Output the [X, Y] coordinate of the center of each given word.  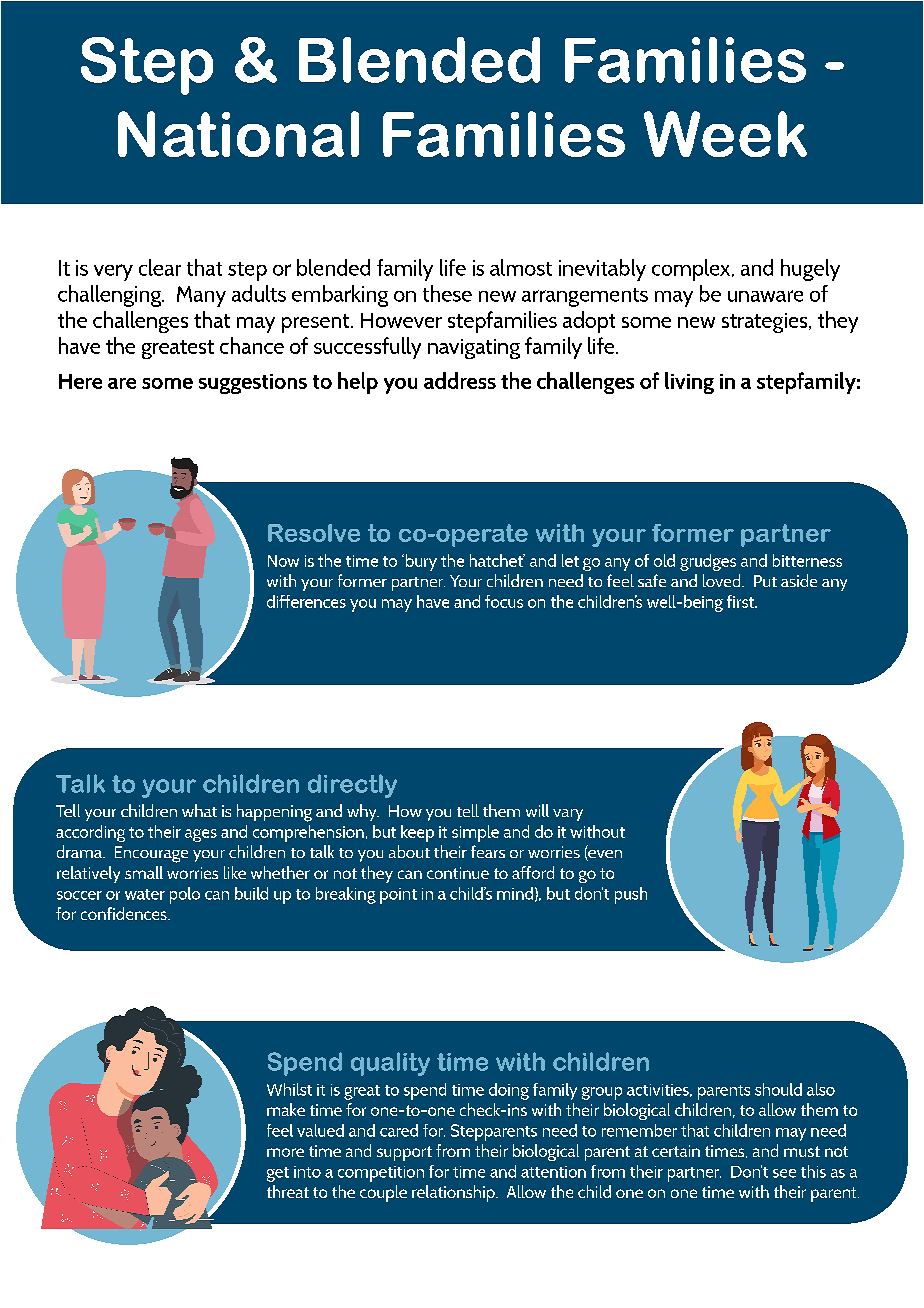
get [278, 1174]
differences [306, 601]
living [689, 383]
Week [725, 134]
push [631, 895]
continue [458, 873]
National [238, 134]
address [460, 380]
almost [521, 267]
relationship [454, 1193]
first [741, 601]
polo [185, 895]
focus [504, 601]
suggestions [253, 384]
